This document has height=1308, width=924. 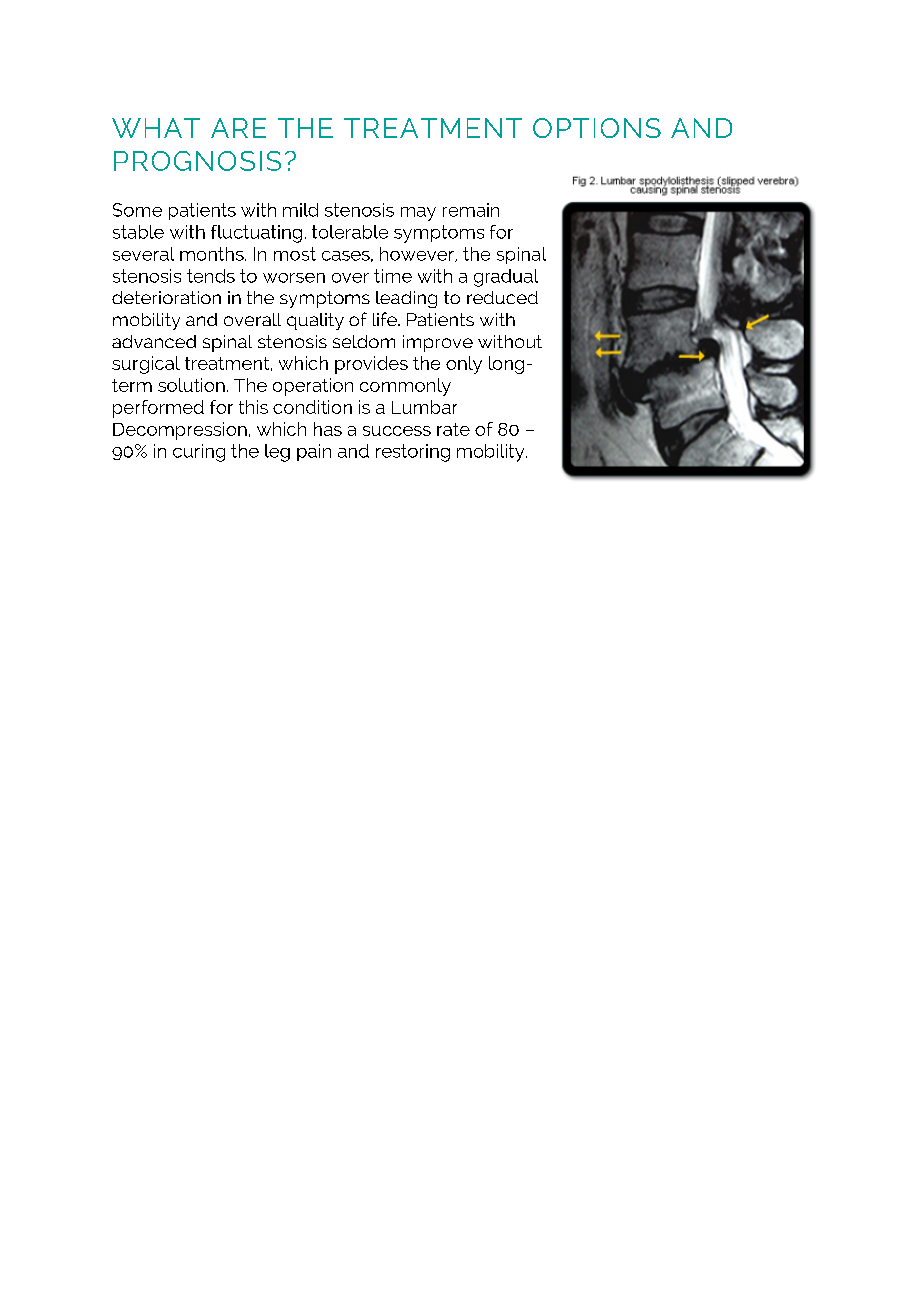 I want to click on success, so click(x=397, y=431).
